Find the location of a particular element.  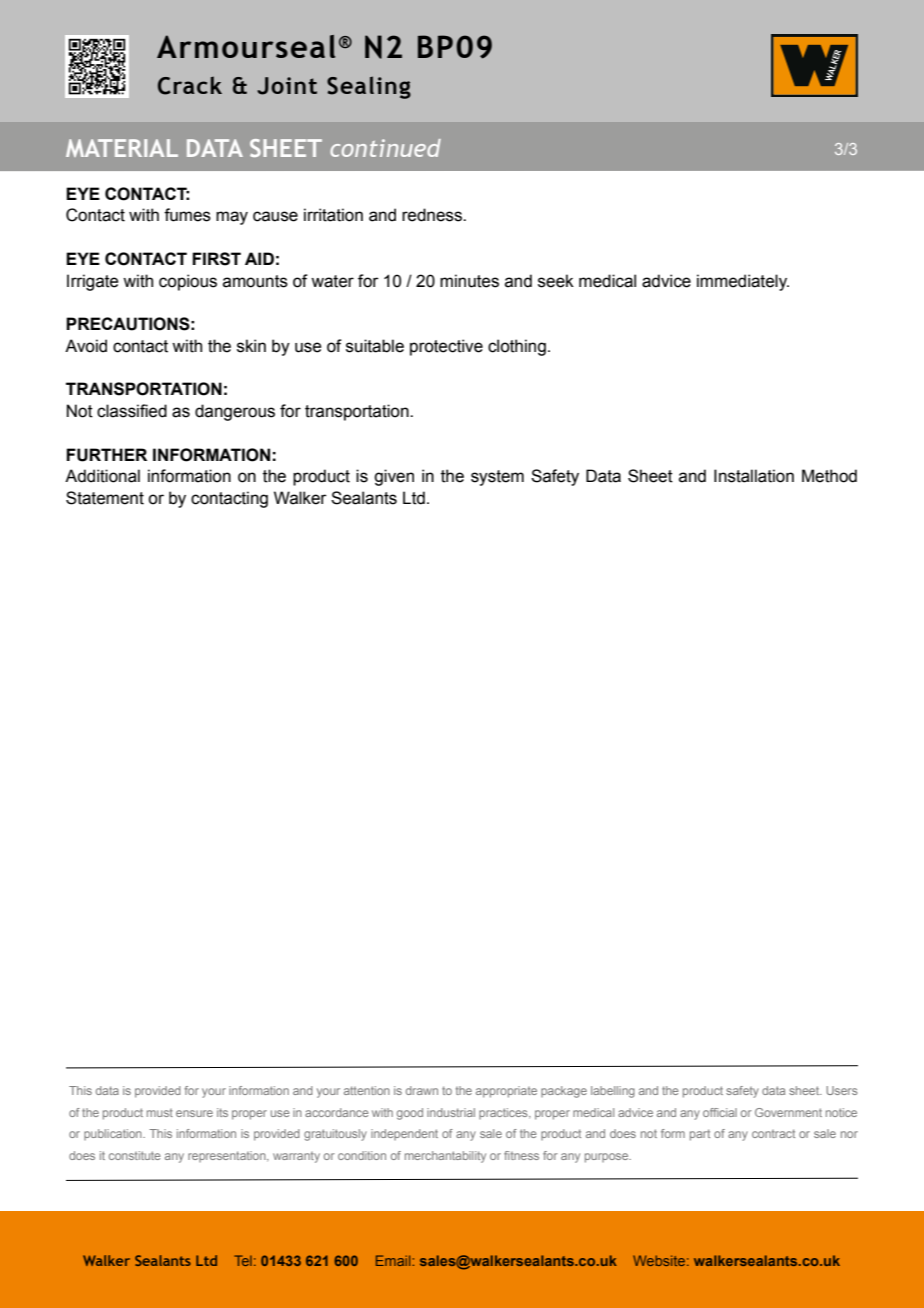

appropriate is located at coordinates (506, 1092).
